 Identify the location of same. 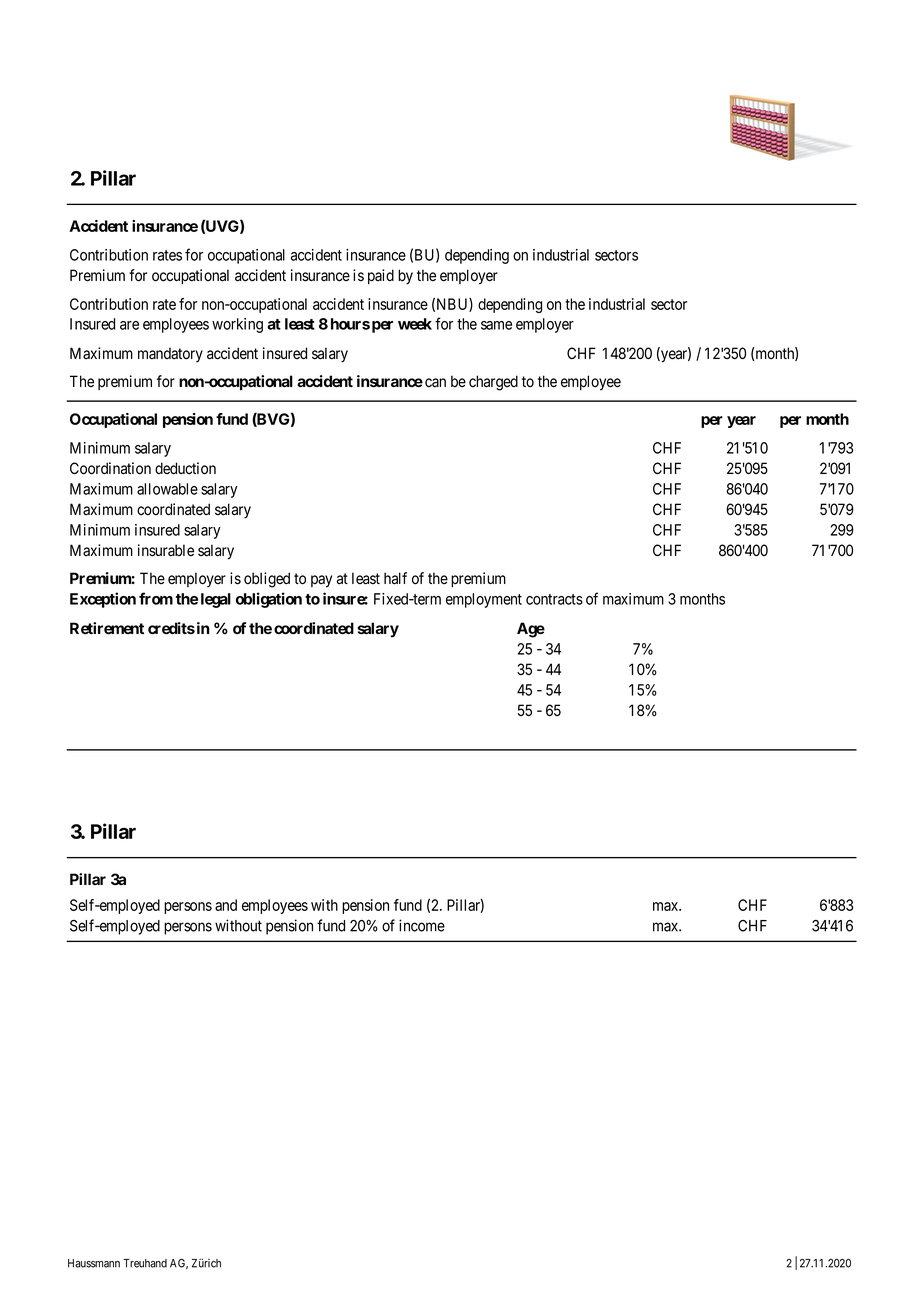
(496, 325).
